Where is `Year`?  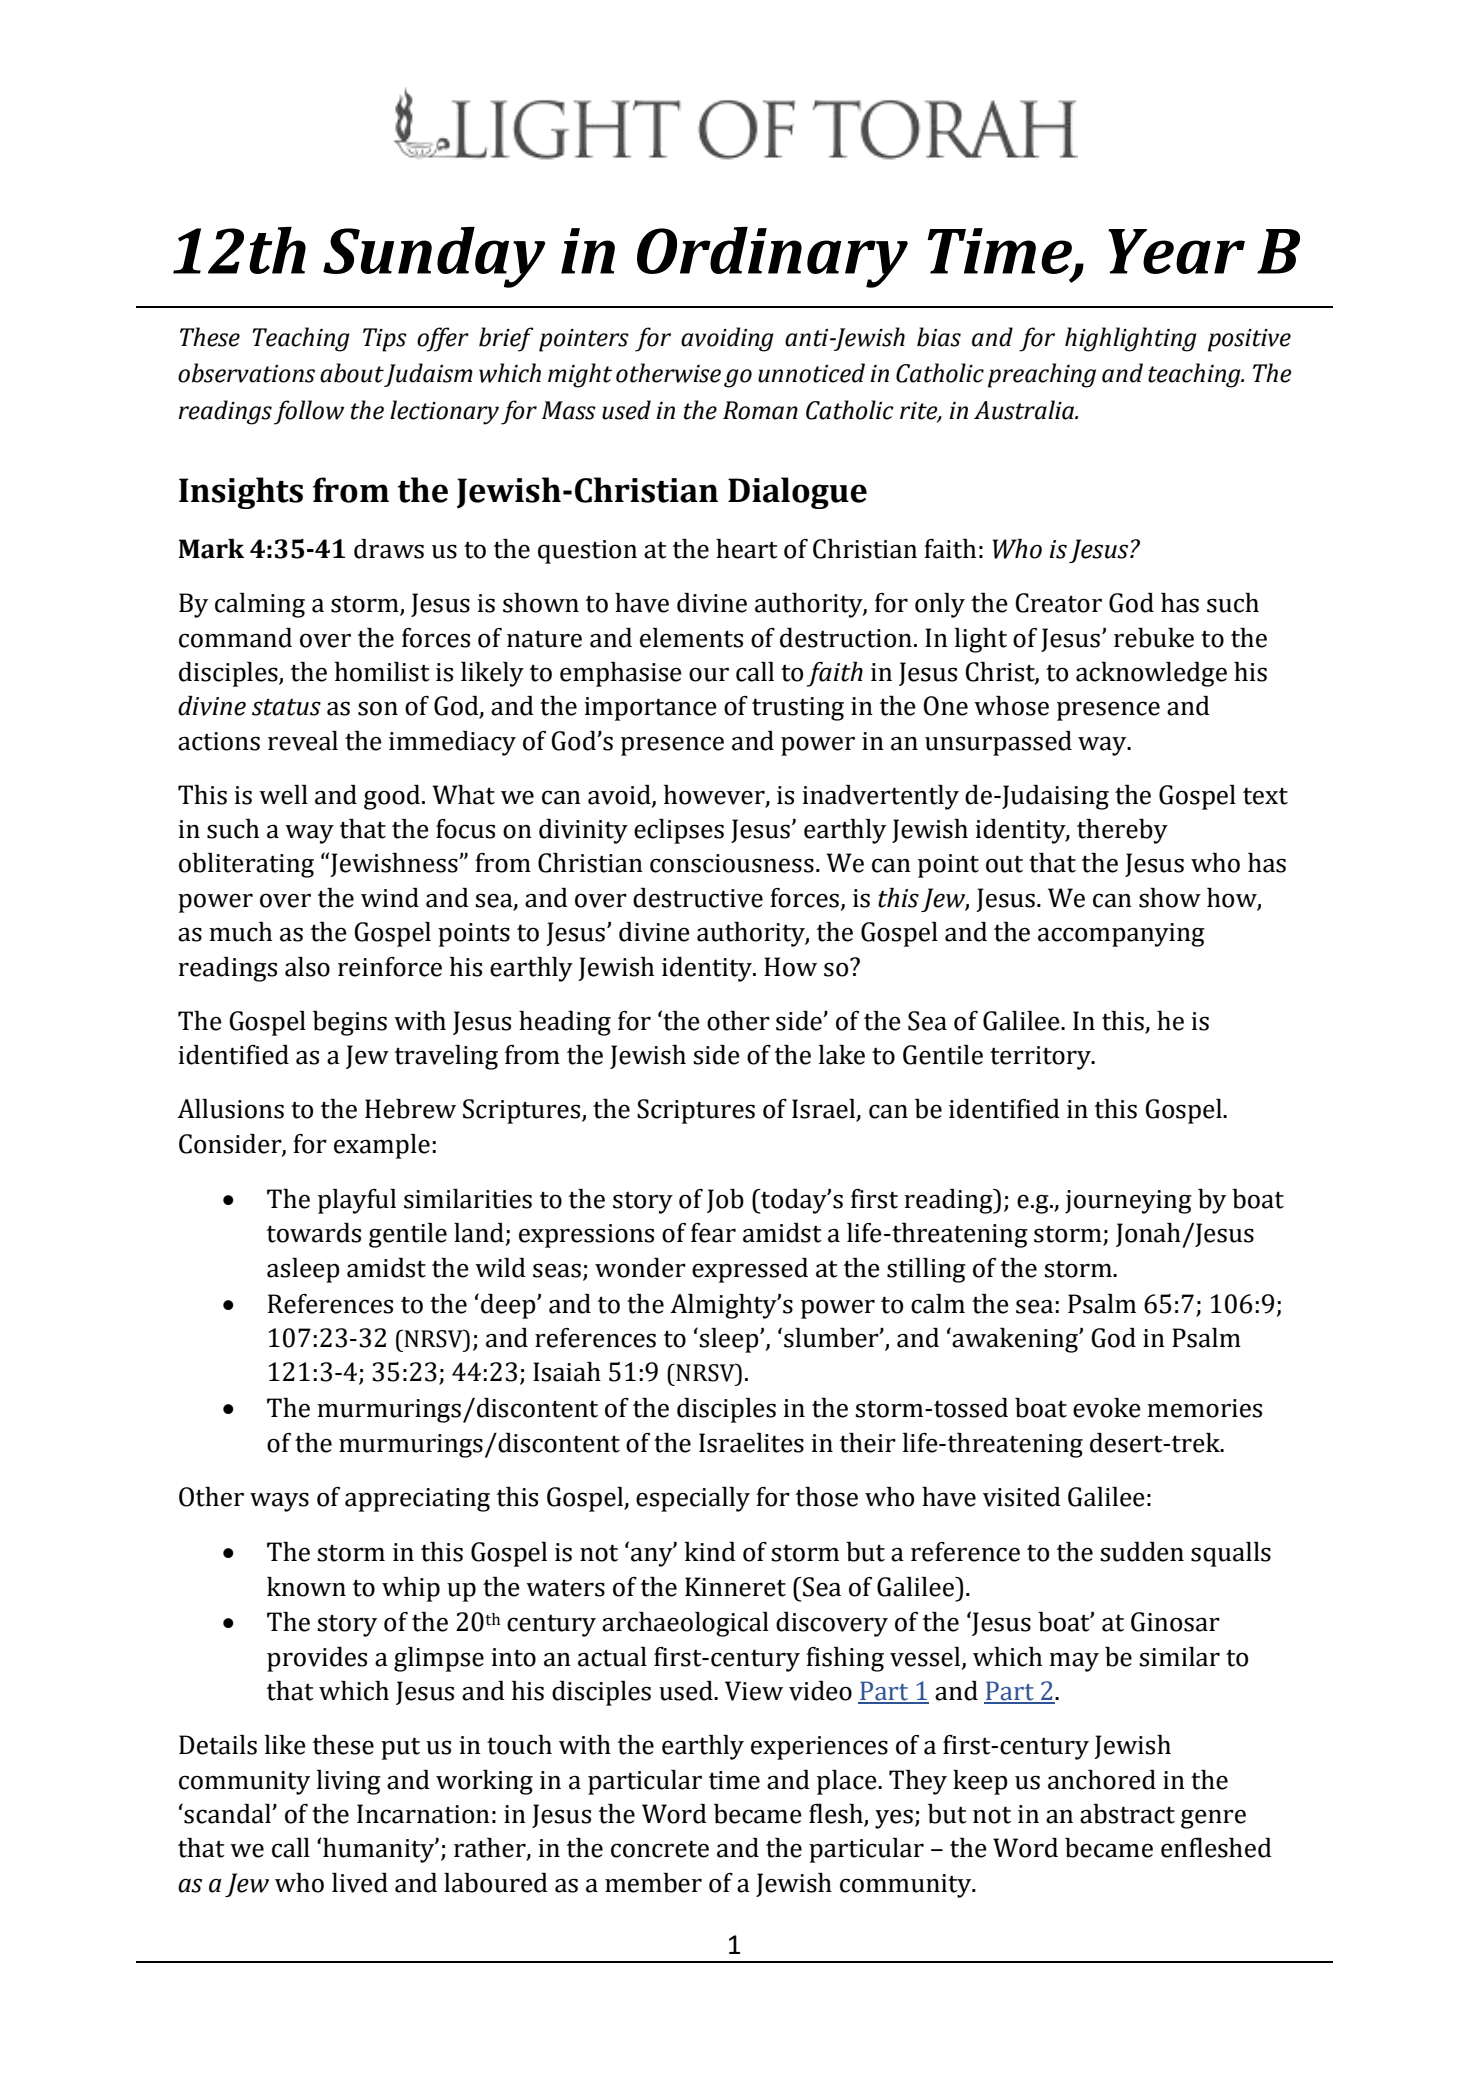
Year is located at coordinates (1176, 251).
